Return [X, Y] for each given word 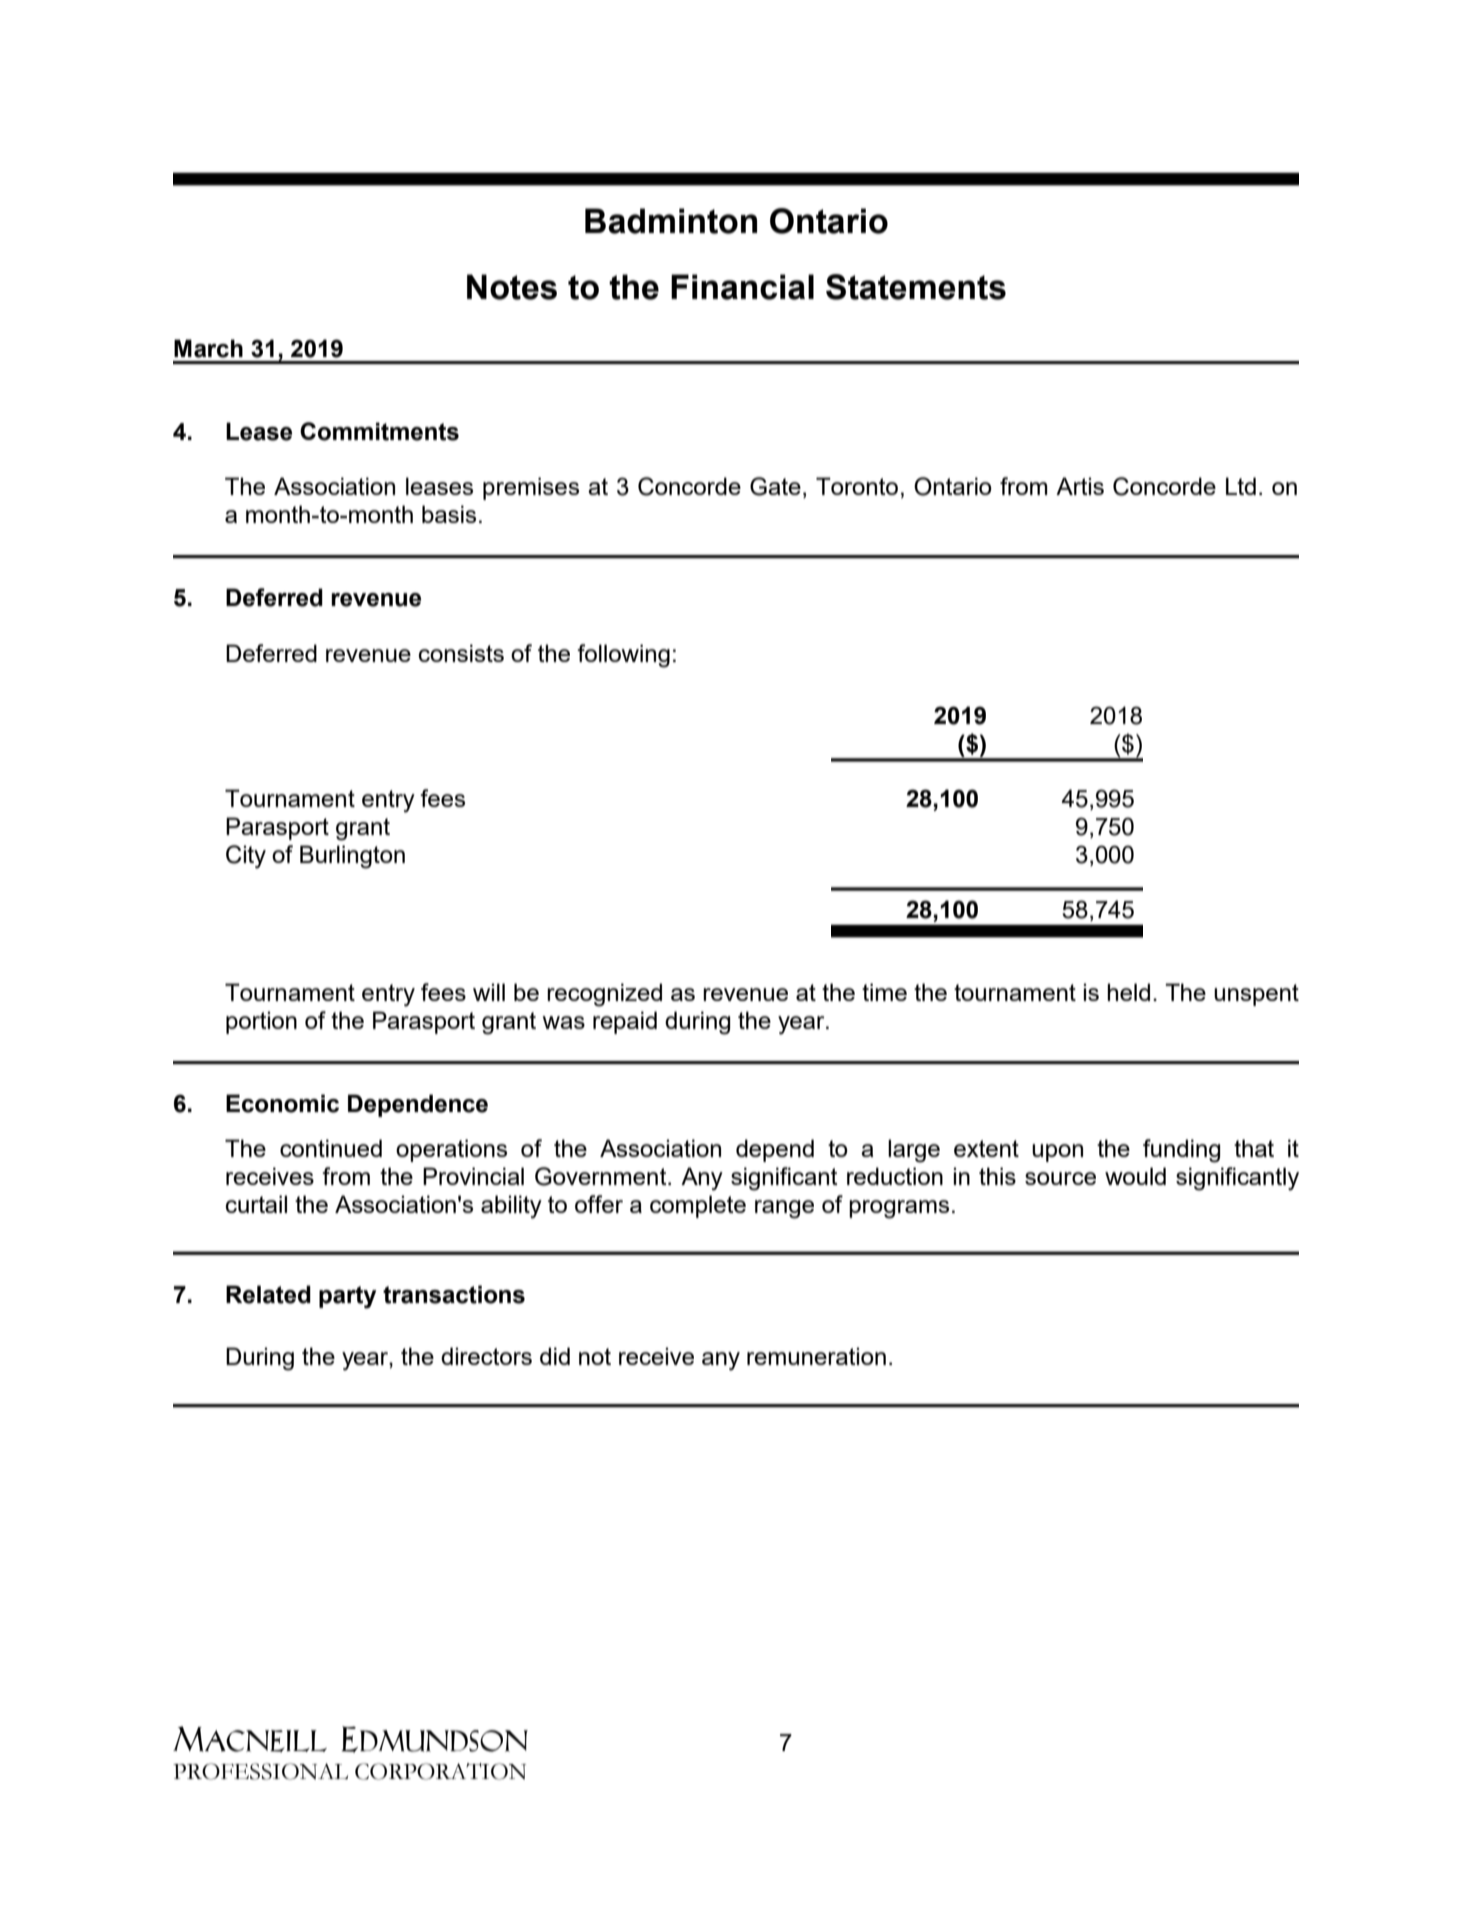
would [1135, 1176]
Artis [1080, 486]
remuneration [816, 1356]
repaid [625, 1022]
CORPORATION [440, 1771]
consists [461, 653]
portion [261, 1022]
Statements [916, 287]
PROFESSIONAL [260, 1771]
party [347, 1297]
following [623, 656]
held [1128, 992]
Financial [742, 287]
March [208, 348]
